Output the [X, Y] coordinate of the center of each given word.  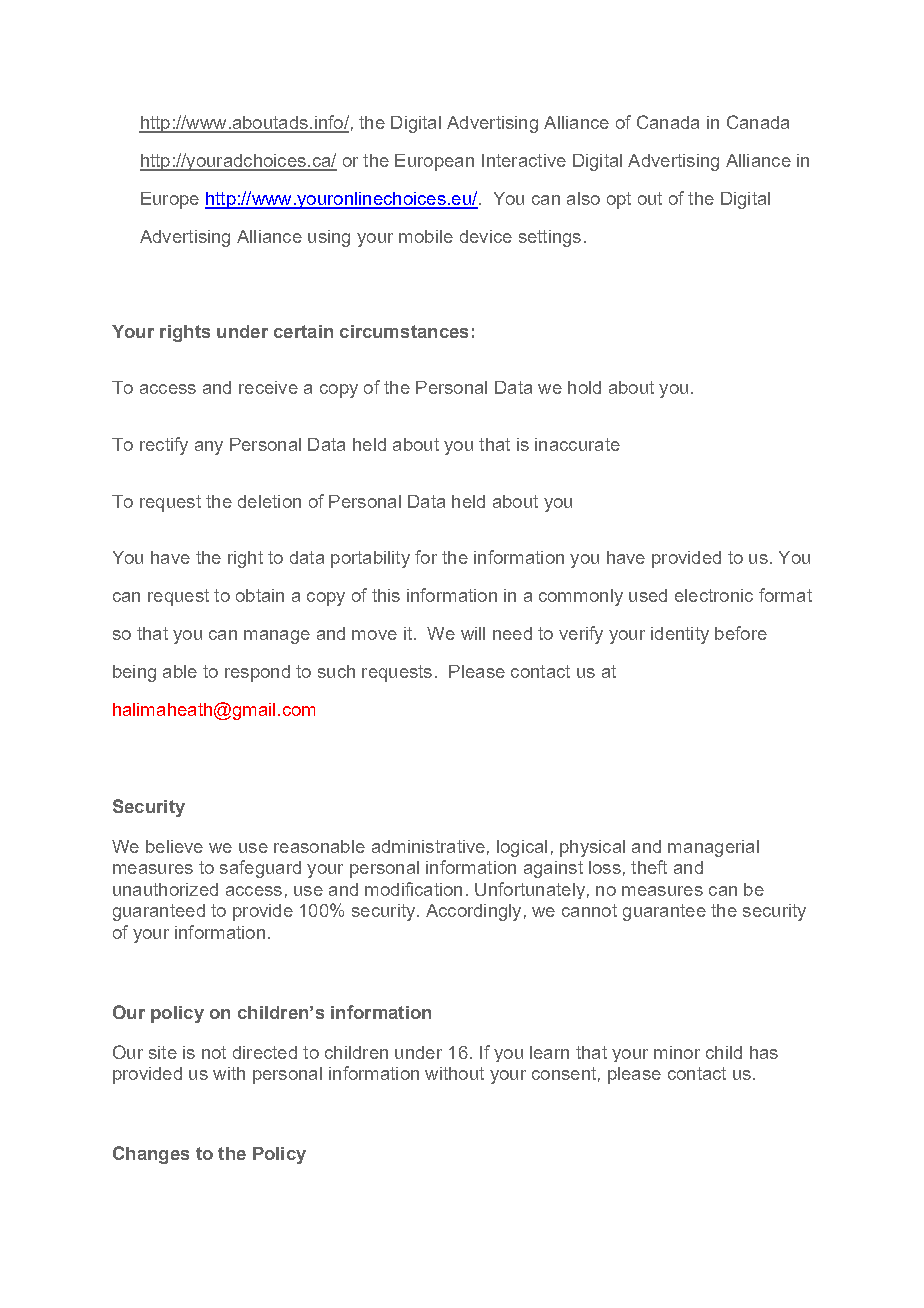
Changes [151, 1155]
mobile [426, 236]
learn [549, 1052]
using [329, 238]
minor [677, 1052]
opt [619, 200]
